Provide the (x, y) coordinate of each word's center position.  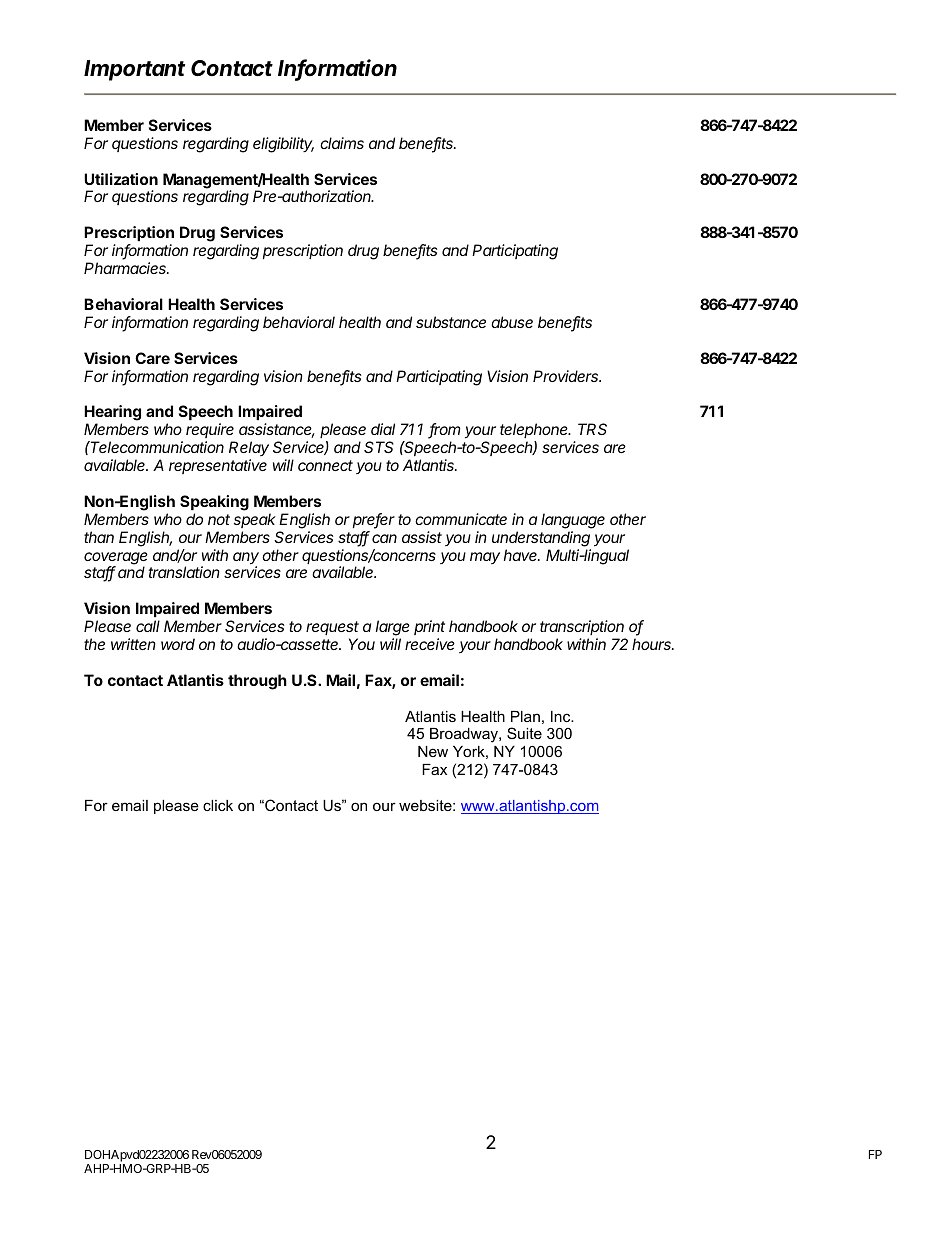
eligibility (283, 145)
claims (342, 143)
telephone (535, 430)
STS (379, 447)
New (433, 751)
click (218, 805)
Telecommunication (156, 447)
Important (134, 70)
